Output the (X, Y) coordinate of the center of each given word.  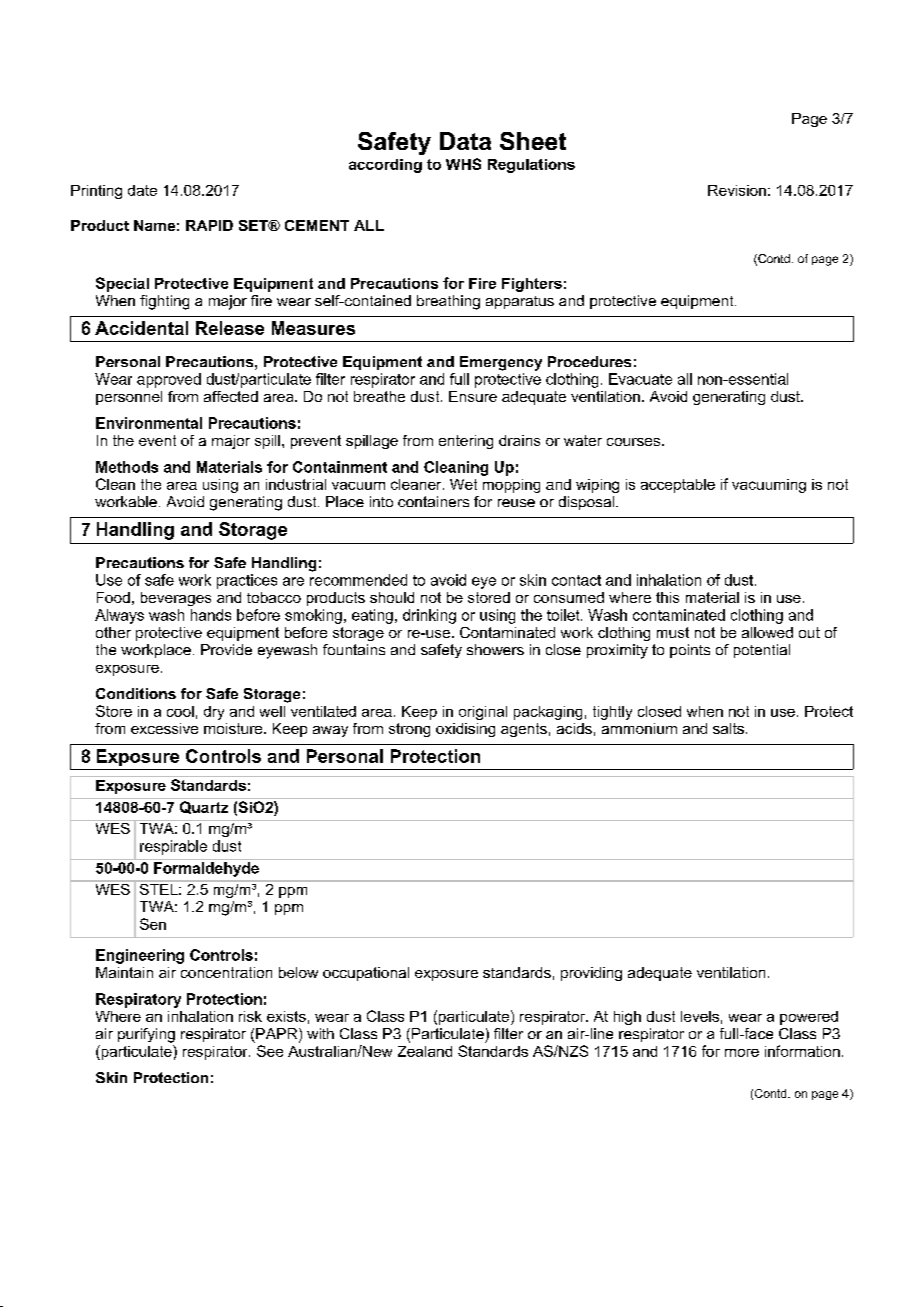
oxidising (465, 730)
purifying (146, 1035)
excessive (164, 728)
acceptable (678, 486)
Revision (737, 190)
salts (728, 728)
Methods (127, 467)
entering (466, 442)
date (142, 190)
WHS (463, 164)
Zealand (425, 1051)
